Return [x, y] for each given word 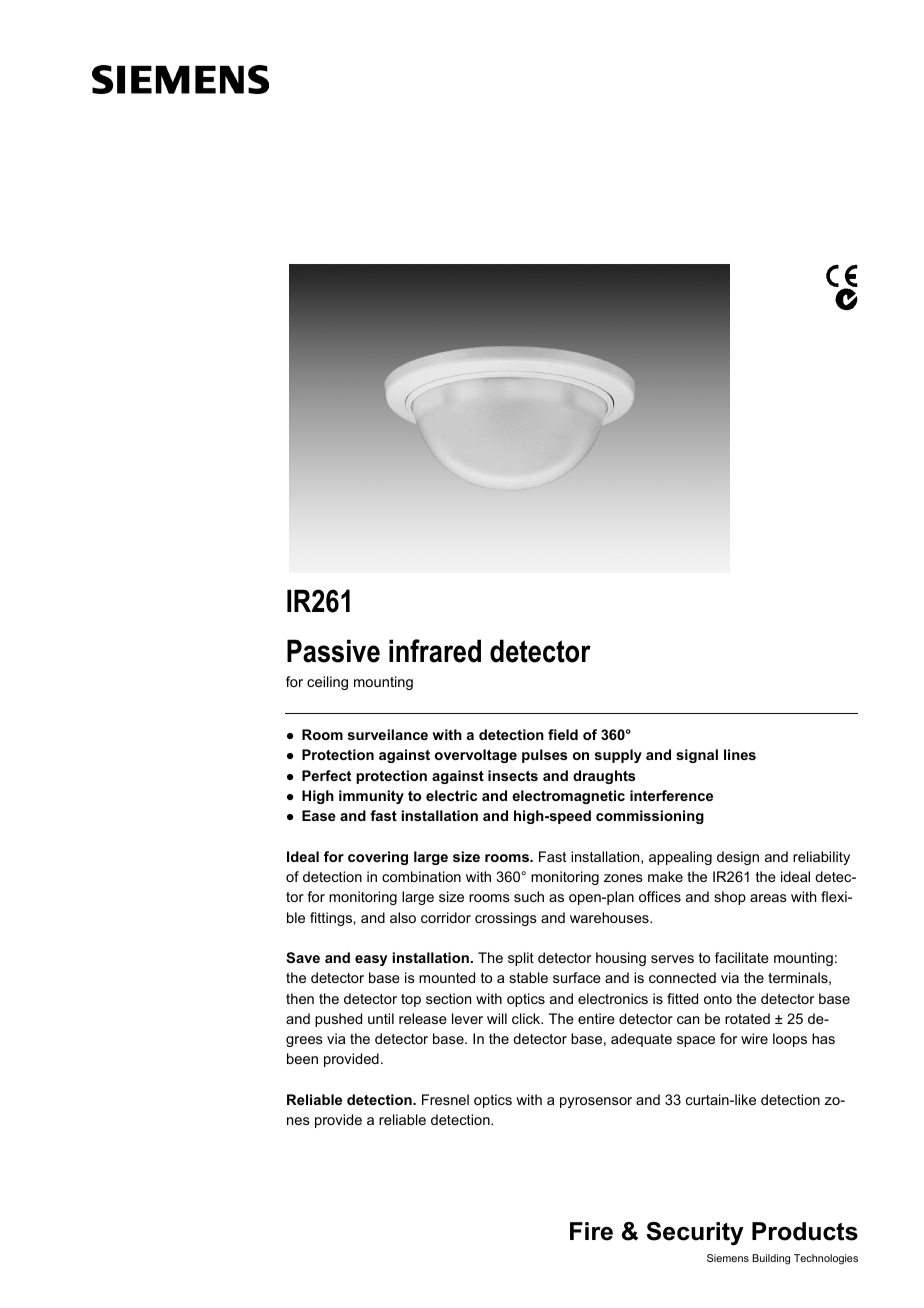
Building [771, 1259]
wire [754, 1038]
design [738, 858]
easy [371, 960]
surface [577, 977]
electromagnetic [568, 797]
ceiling [327, 683]
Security [695, 1234]
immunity [371, 797]
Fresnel [445, 1099]
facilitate [742, 957]
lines [740, 754]
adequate [641, 1040]
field [563, 734]
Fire [591, 1231]
